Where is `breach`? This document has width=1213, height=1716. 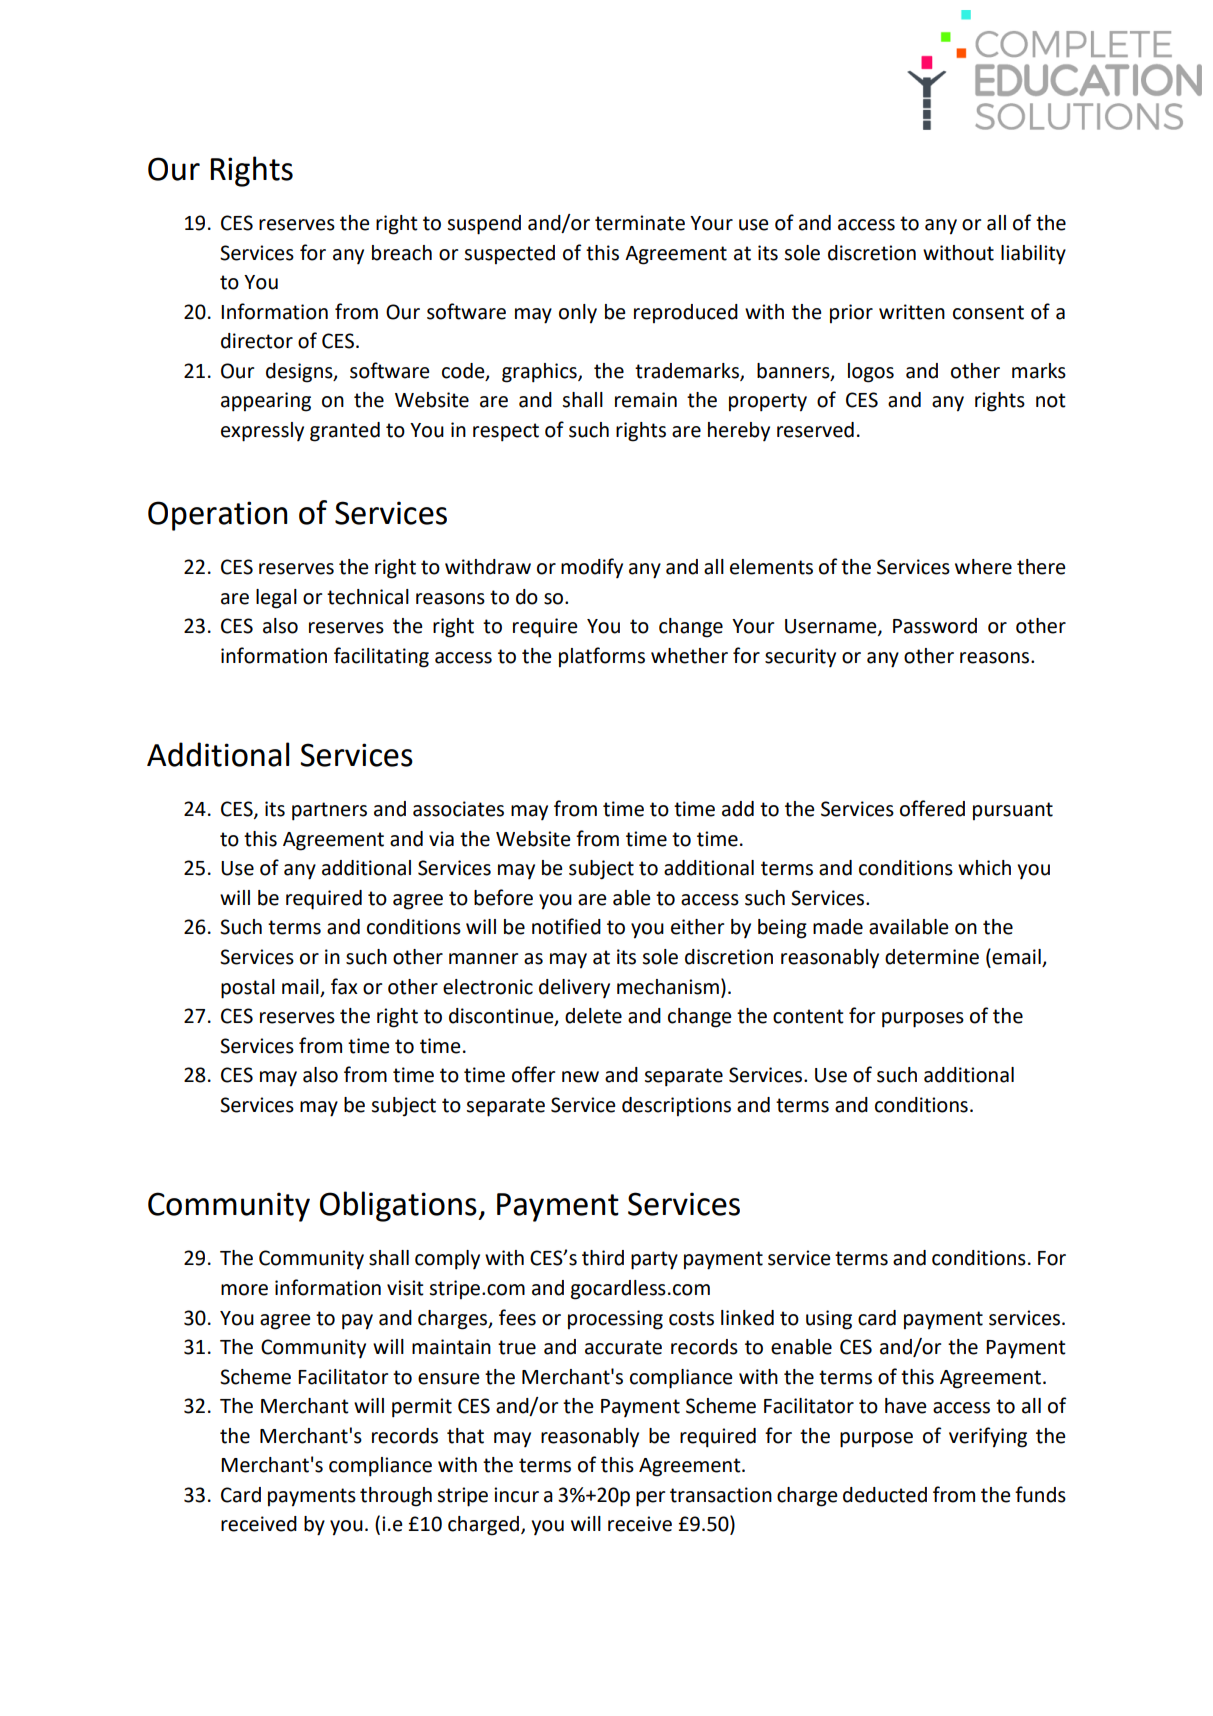
breach is located at coordinates (402, 253).
